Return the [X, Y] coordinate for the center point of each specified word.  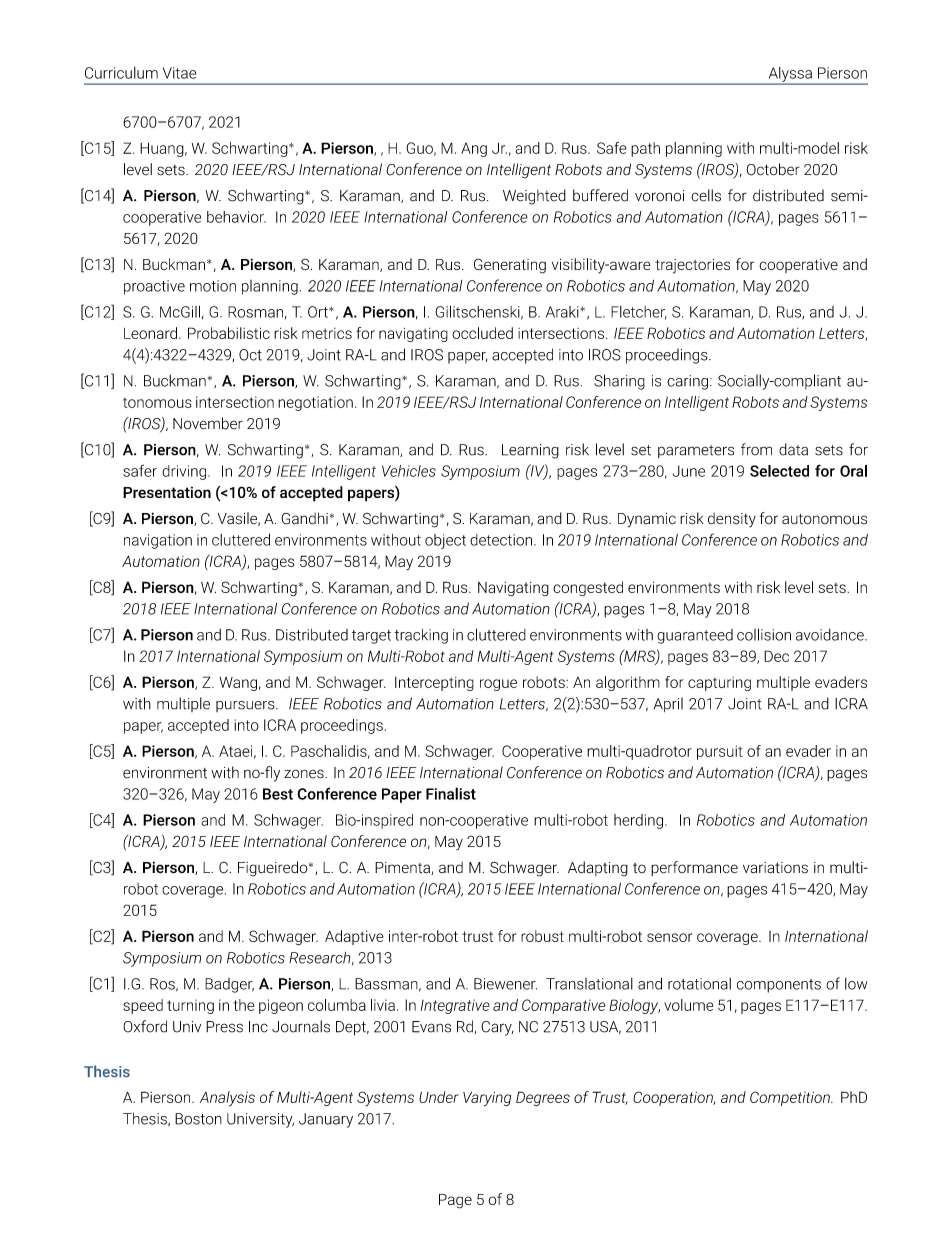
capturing [719, 684]
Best [278, 794]
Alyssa [790, 75]
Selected [779, 471]
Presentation [167, 492]
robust [542, 936]
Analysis [227, 1099]
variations [775, 867]
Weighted [534, 197]
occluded [482, 333]
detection [501, 540]
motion [213, 286]
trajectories [692, 266]
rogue [498, 685]
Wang [238, 684]
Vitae [179, 73]
